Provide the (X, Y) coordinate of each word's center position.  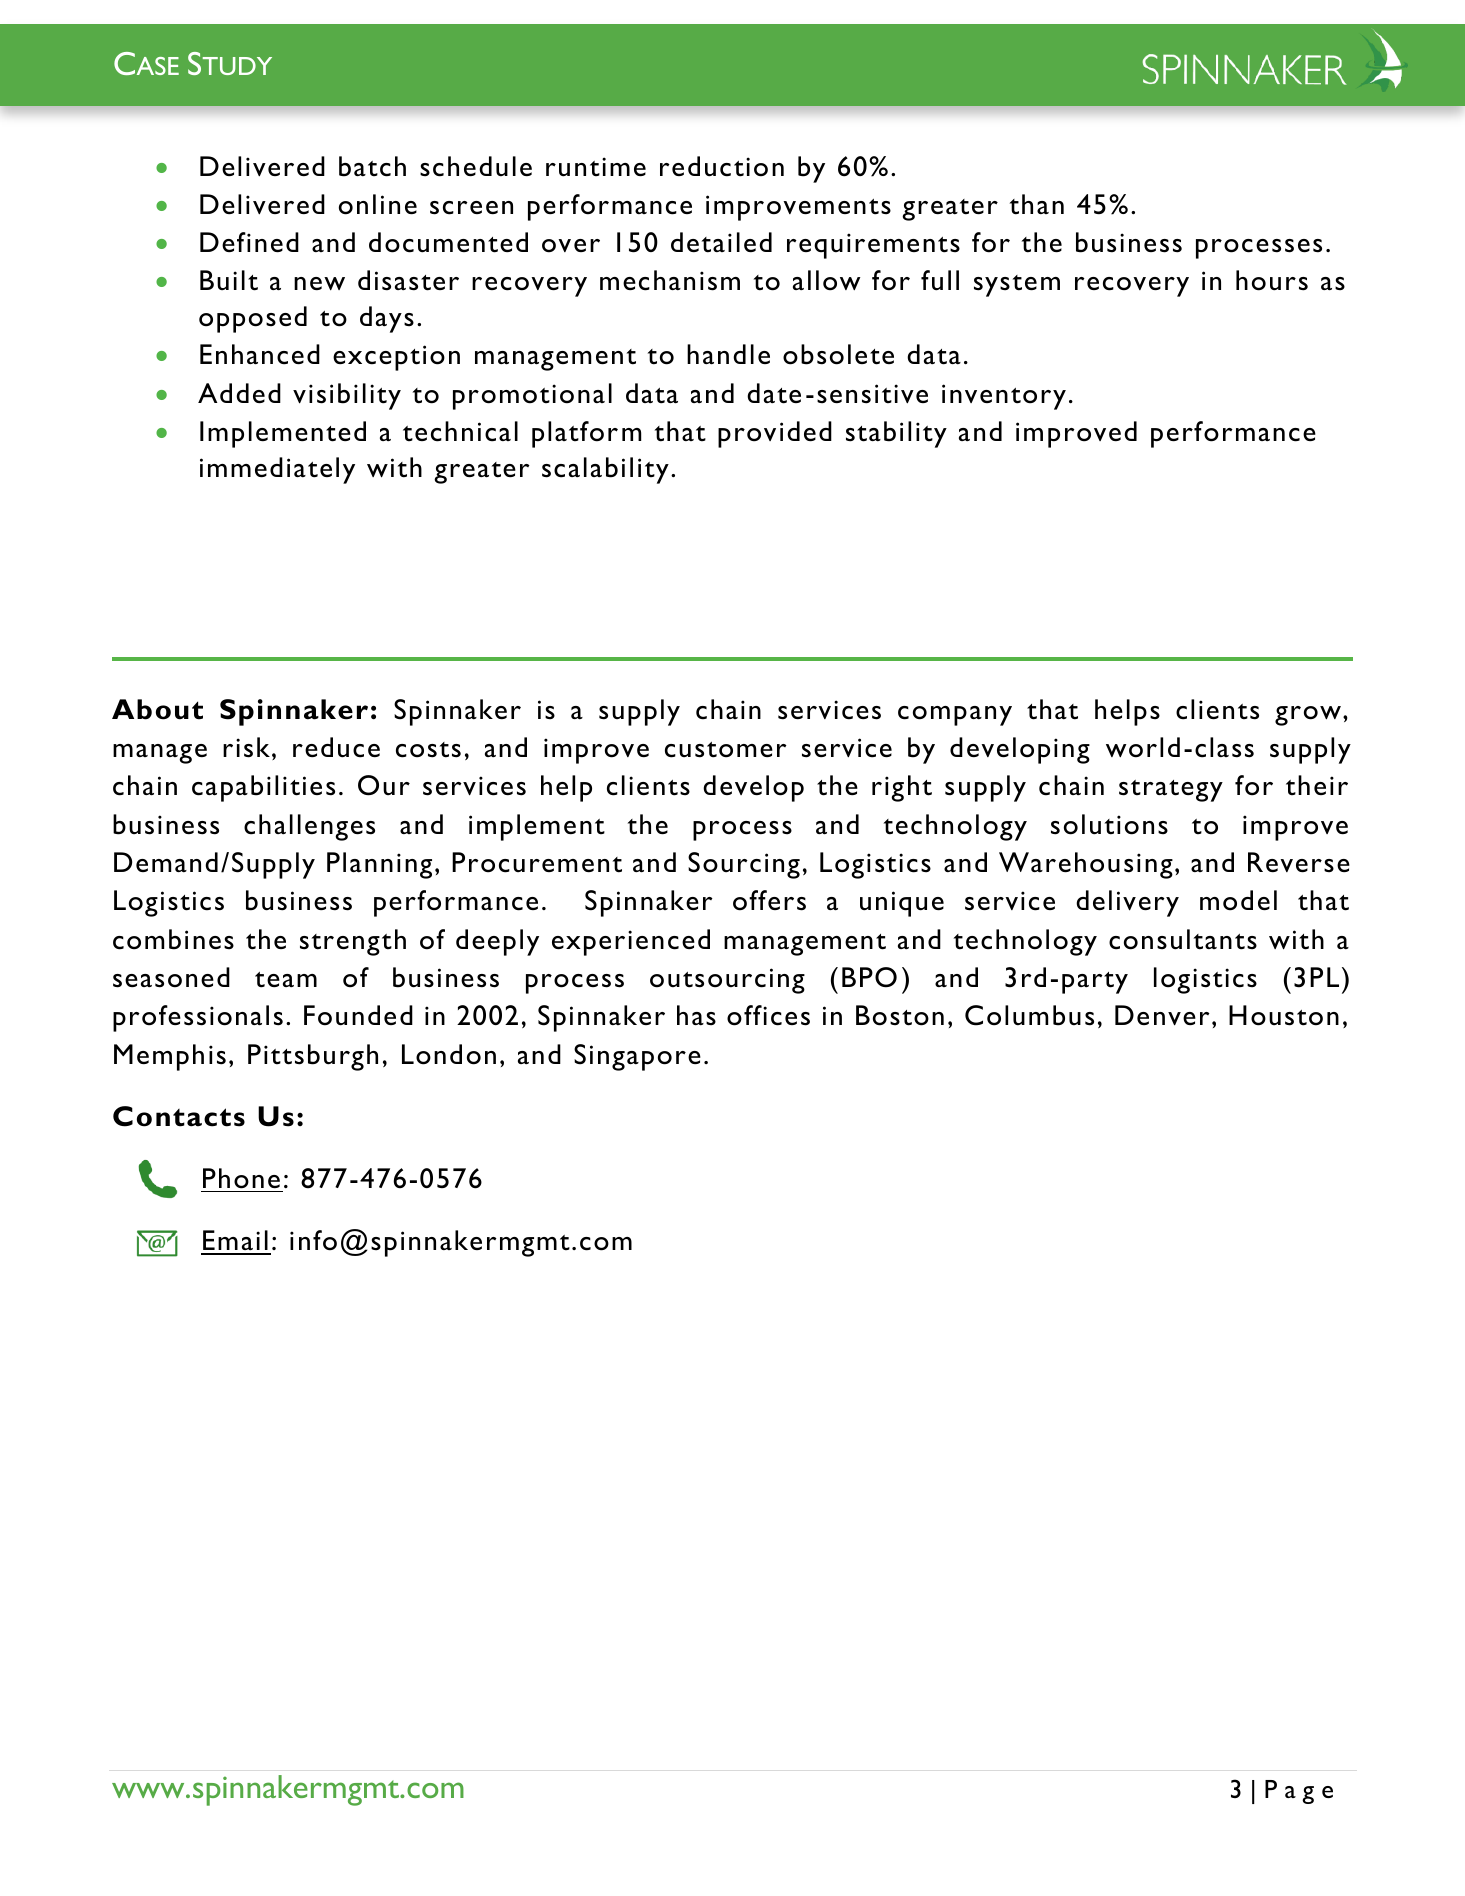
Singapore (637, 1057)
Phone (241, 1178)
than (1037, 204)
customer (726, 750)
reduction (722, 166)
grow (1308, 716)
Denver (1162, 1015)
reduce (336, 747)
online (378, 204)
